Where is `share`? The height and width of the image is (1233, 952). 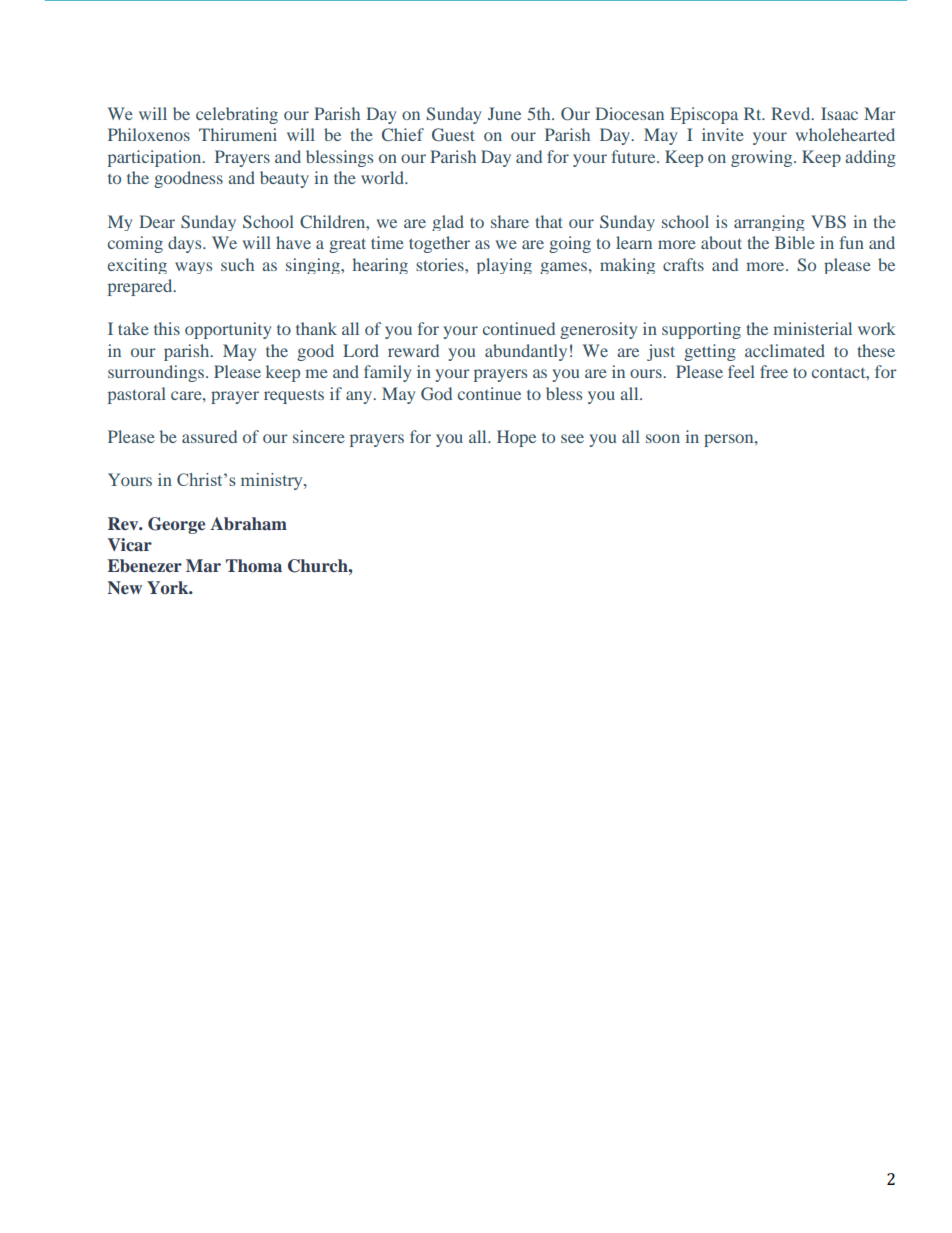 share is located at coordinates (510, 221).
